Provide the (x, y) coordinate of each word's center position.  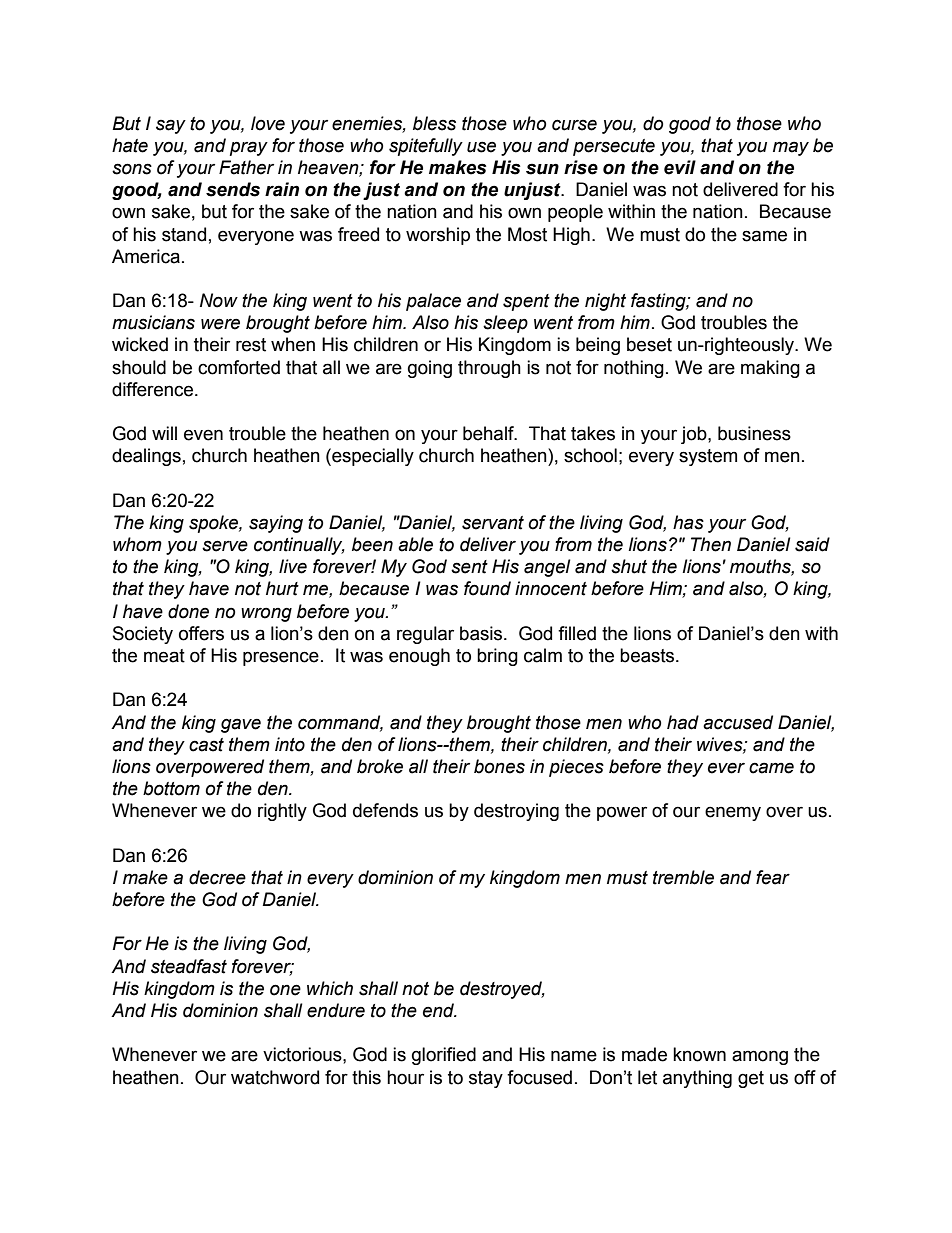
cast (206, 745)
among (760, 1057)
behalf (489, 433)
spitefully (426, 147)
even (203, 435)
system (708, 457)
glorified (444, 1056)
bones (499, 766)
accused (738, 722)
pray (249, 148)
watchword (275, 1077)
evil (680, 167)
